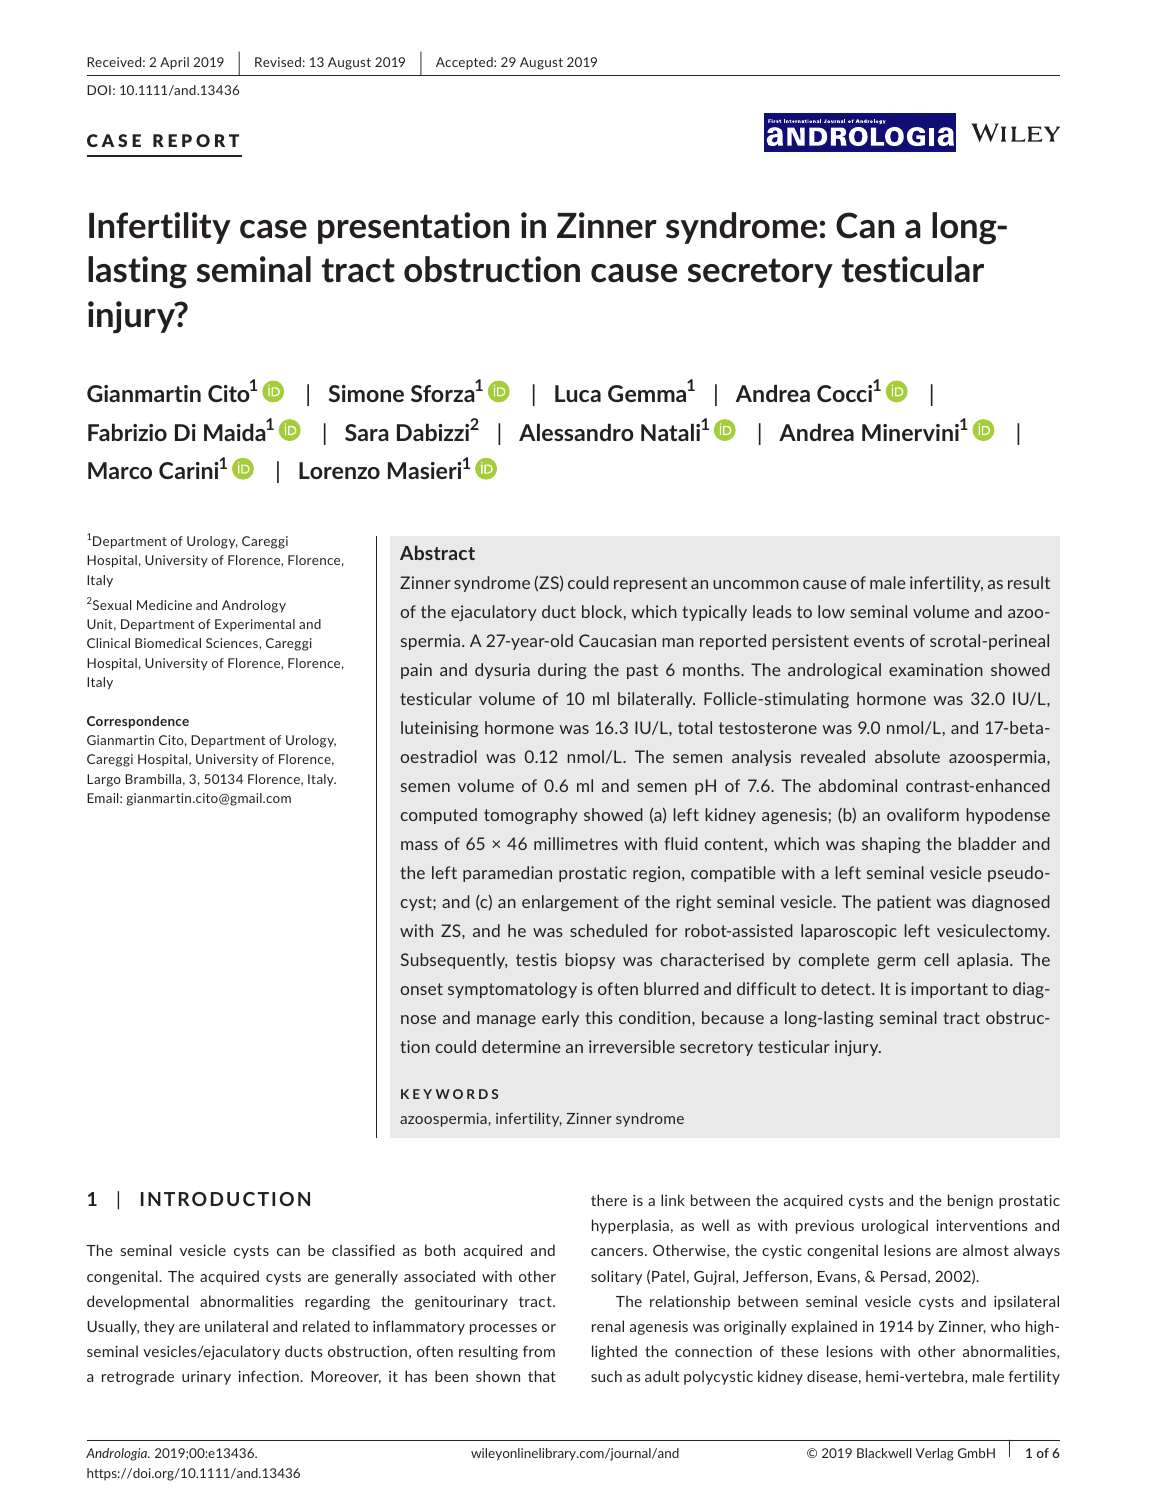  I want to click on benign, so click(970, 1201).
